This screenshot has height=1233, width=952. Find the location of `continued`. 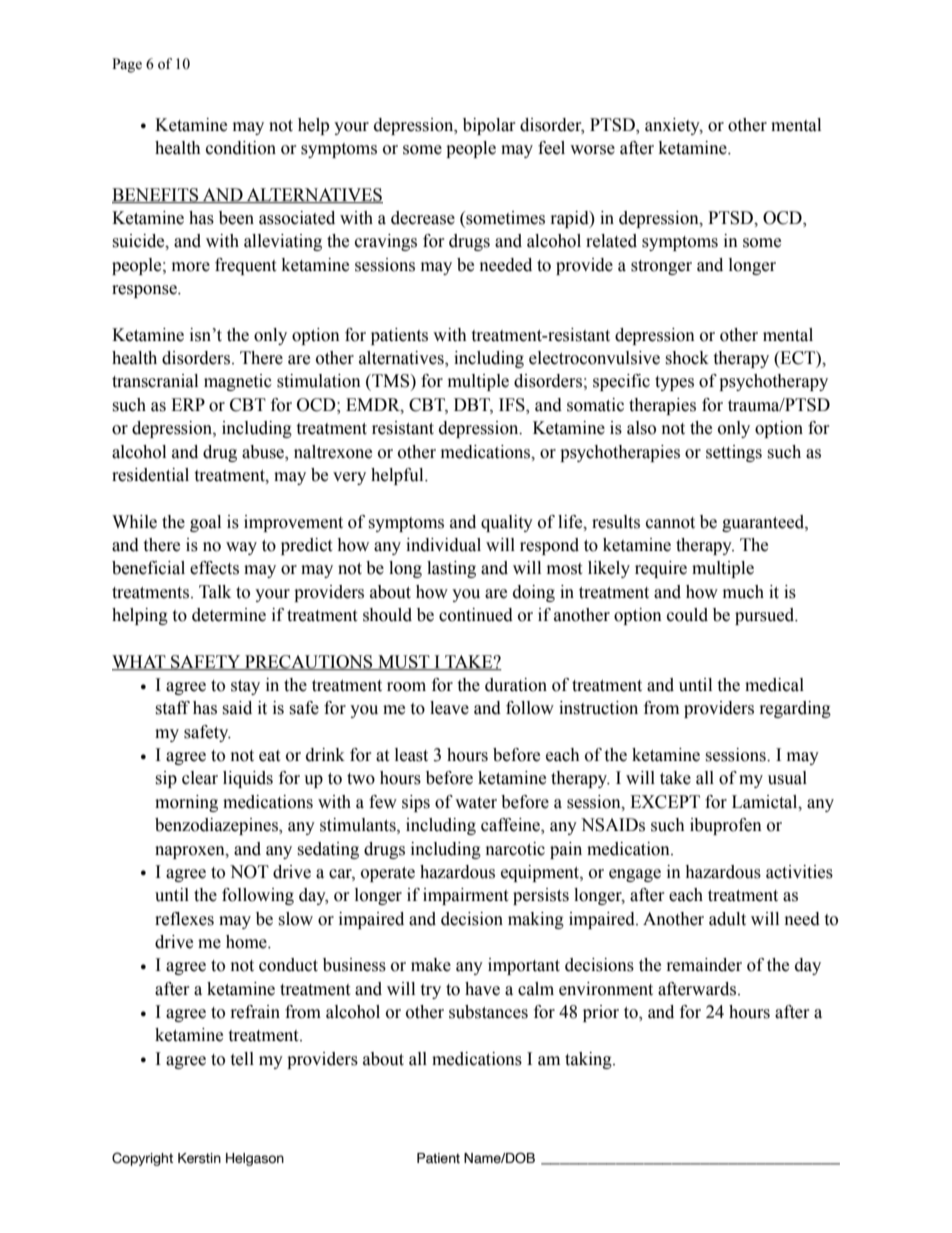

continued is located at coordinates (476, 615).
